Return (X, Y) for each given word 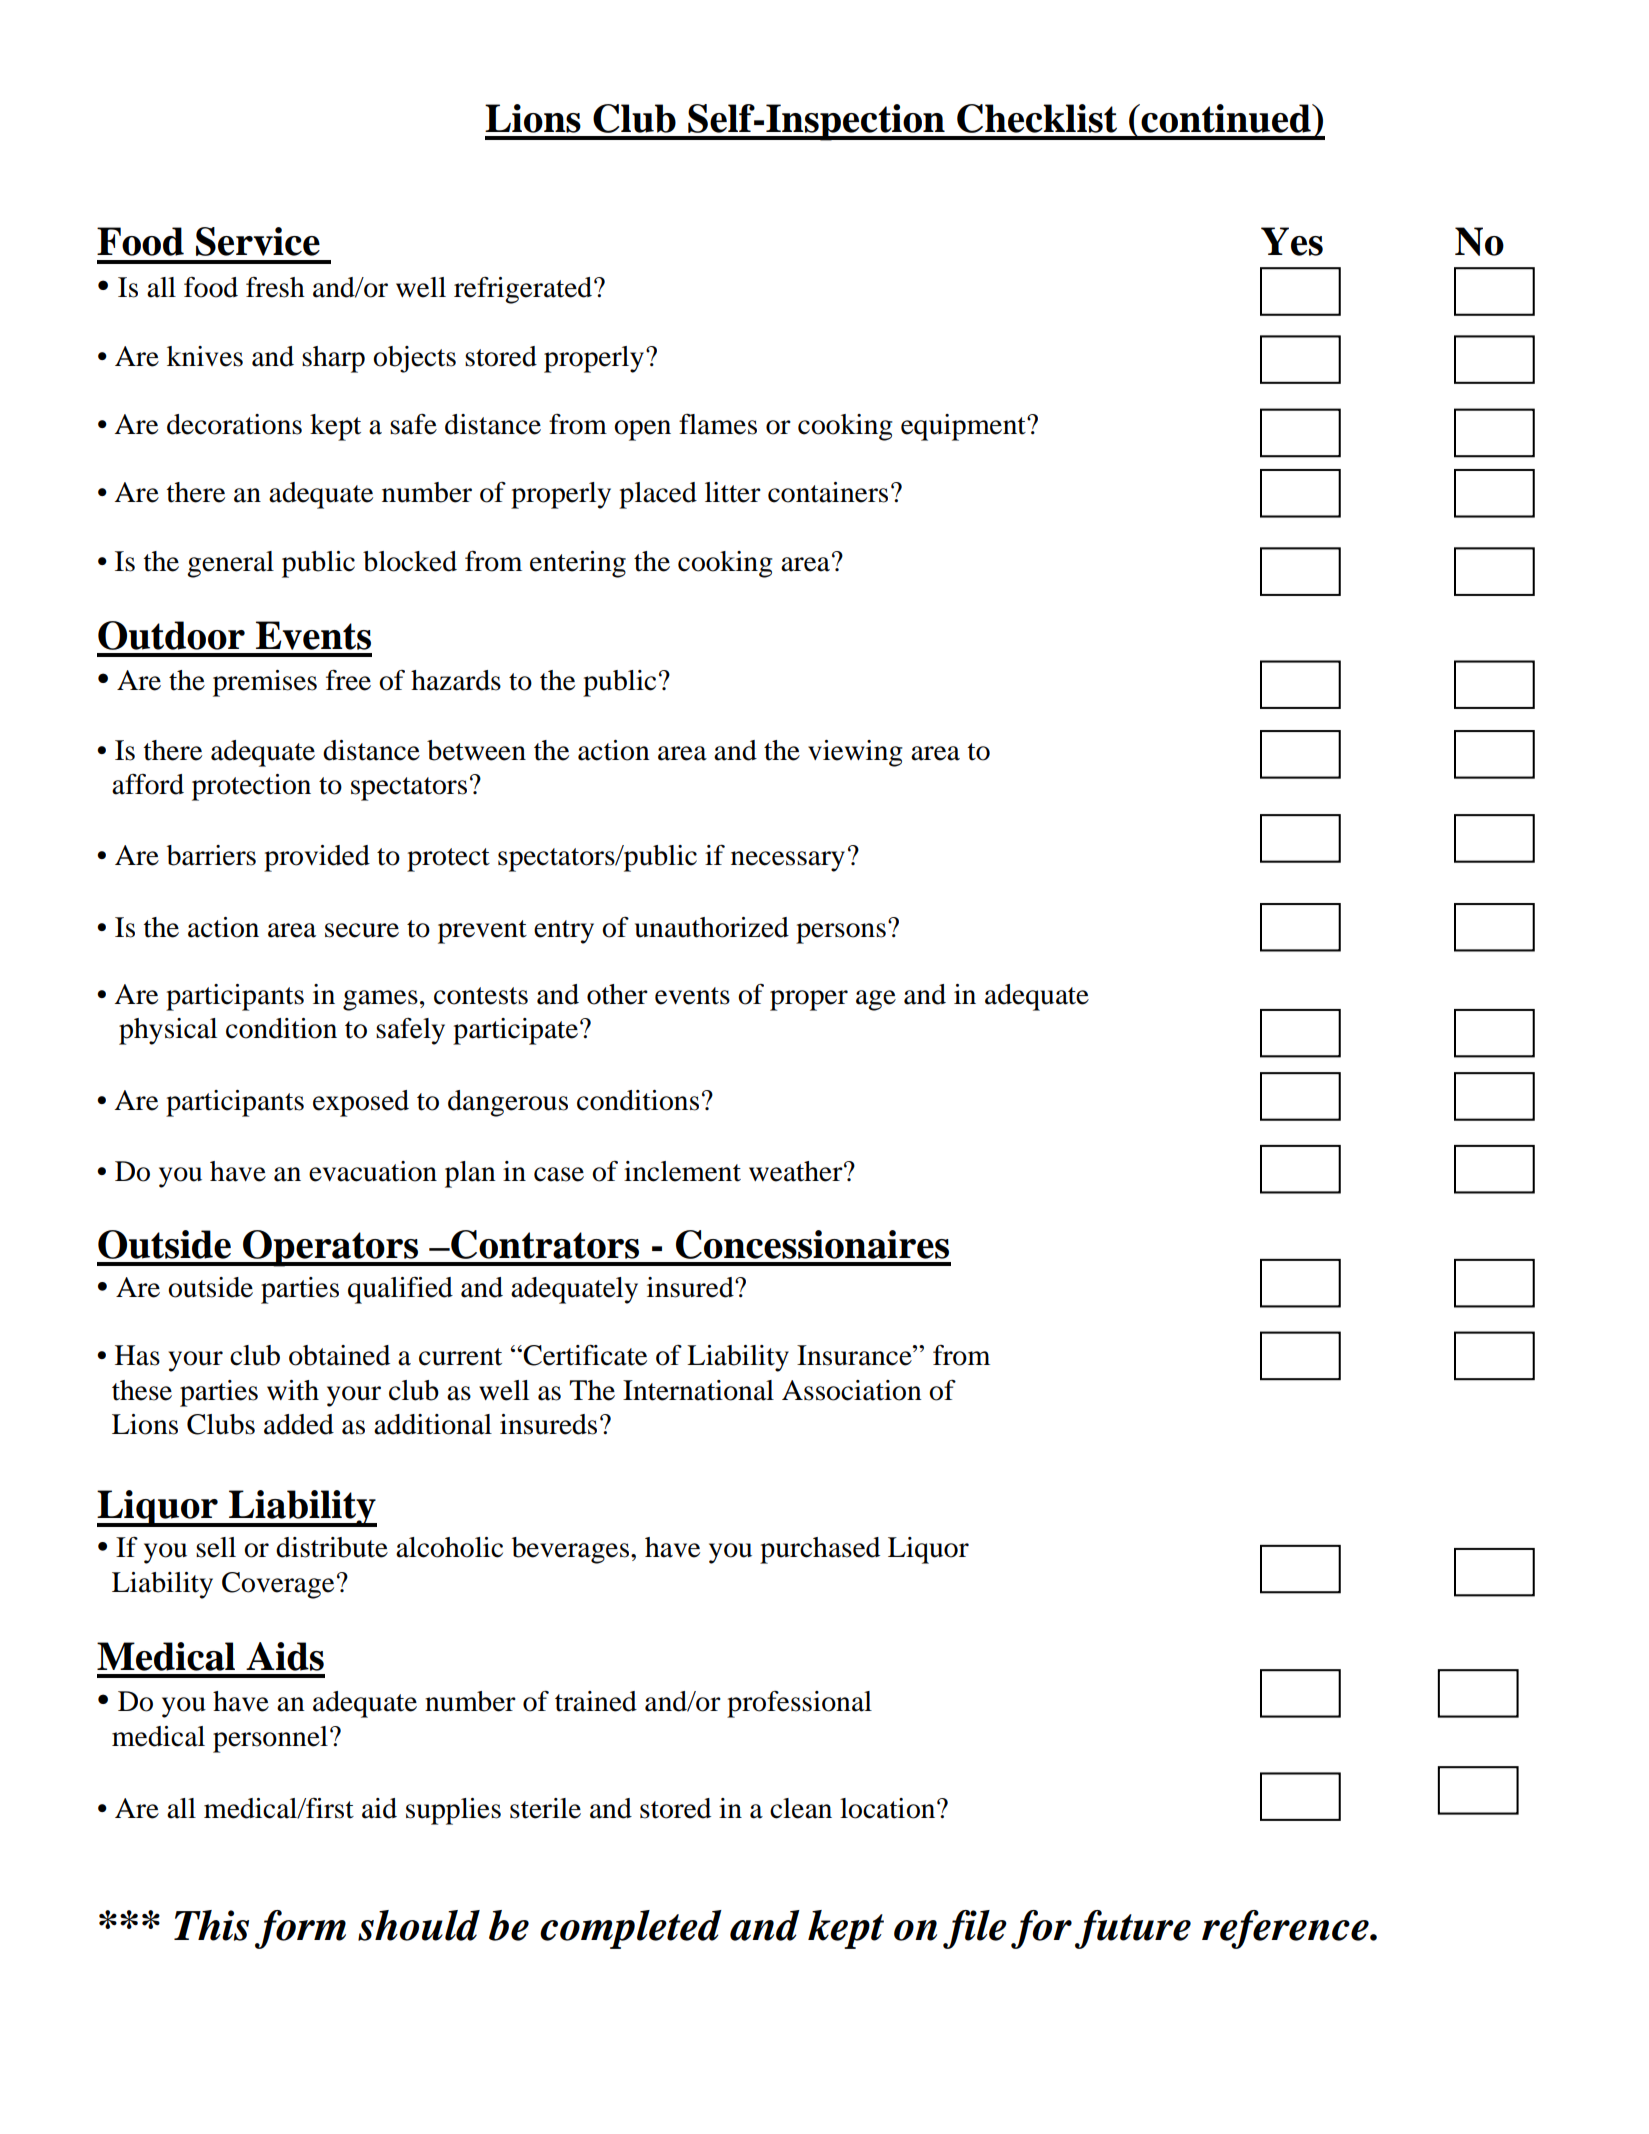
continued (1226, 118)
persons (841, 933)
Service (258, 241)
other (617, 994)
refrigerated (524, 290)
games (380, 1000)
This (211, 1925)
